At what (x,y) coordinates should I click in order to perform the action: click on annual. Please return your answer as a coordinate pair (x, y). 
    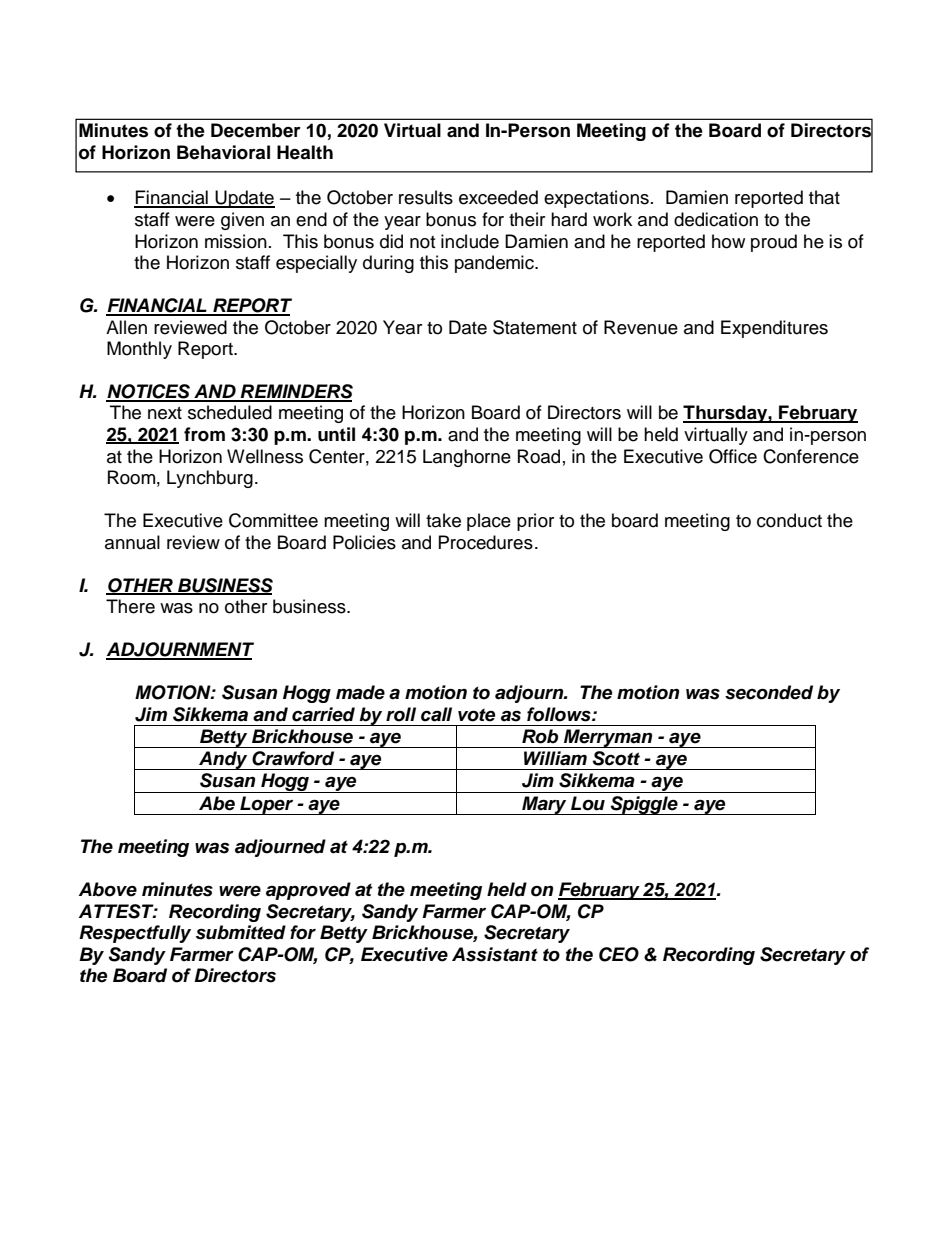
    Looking at the image, I should click on (132, 542).
